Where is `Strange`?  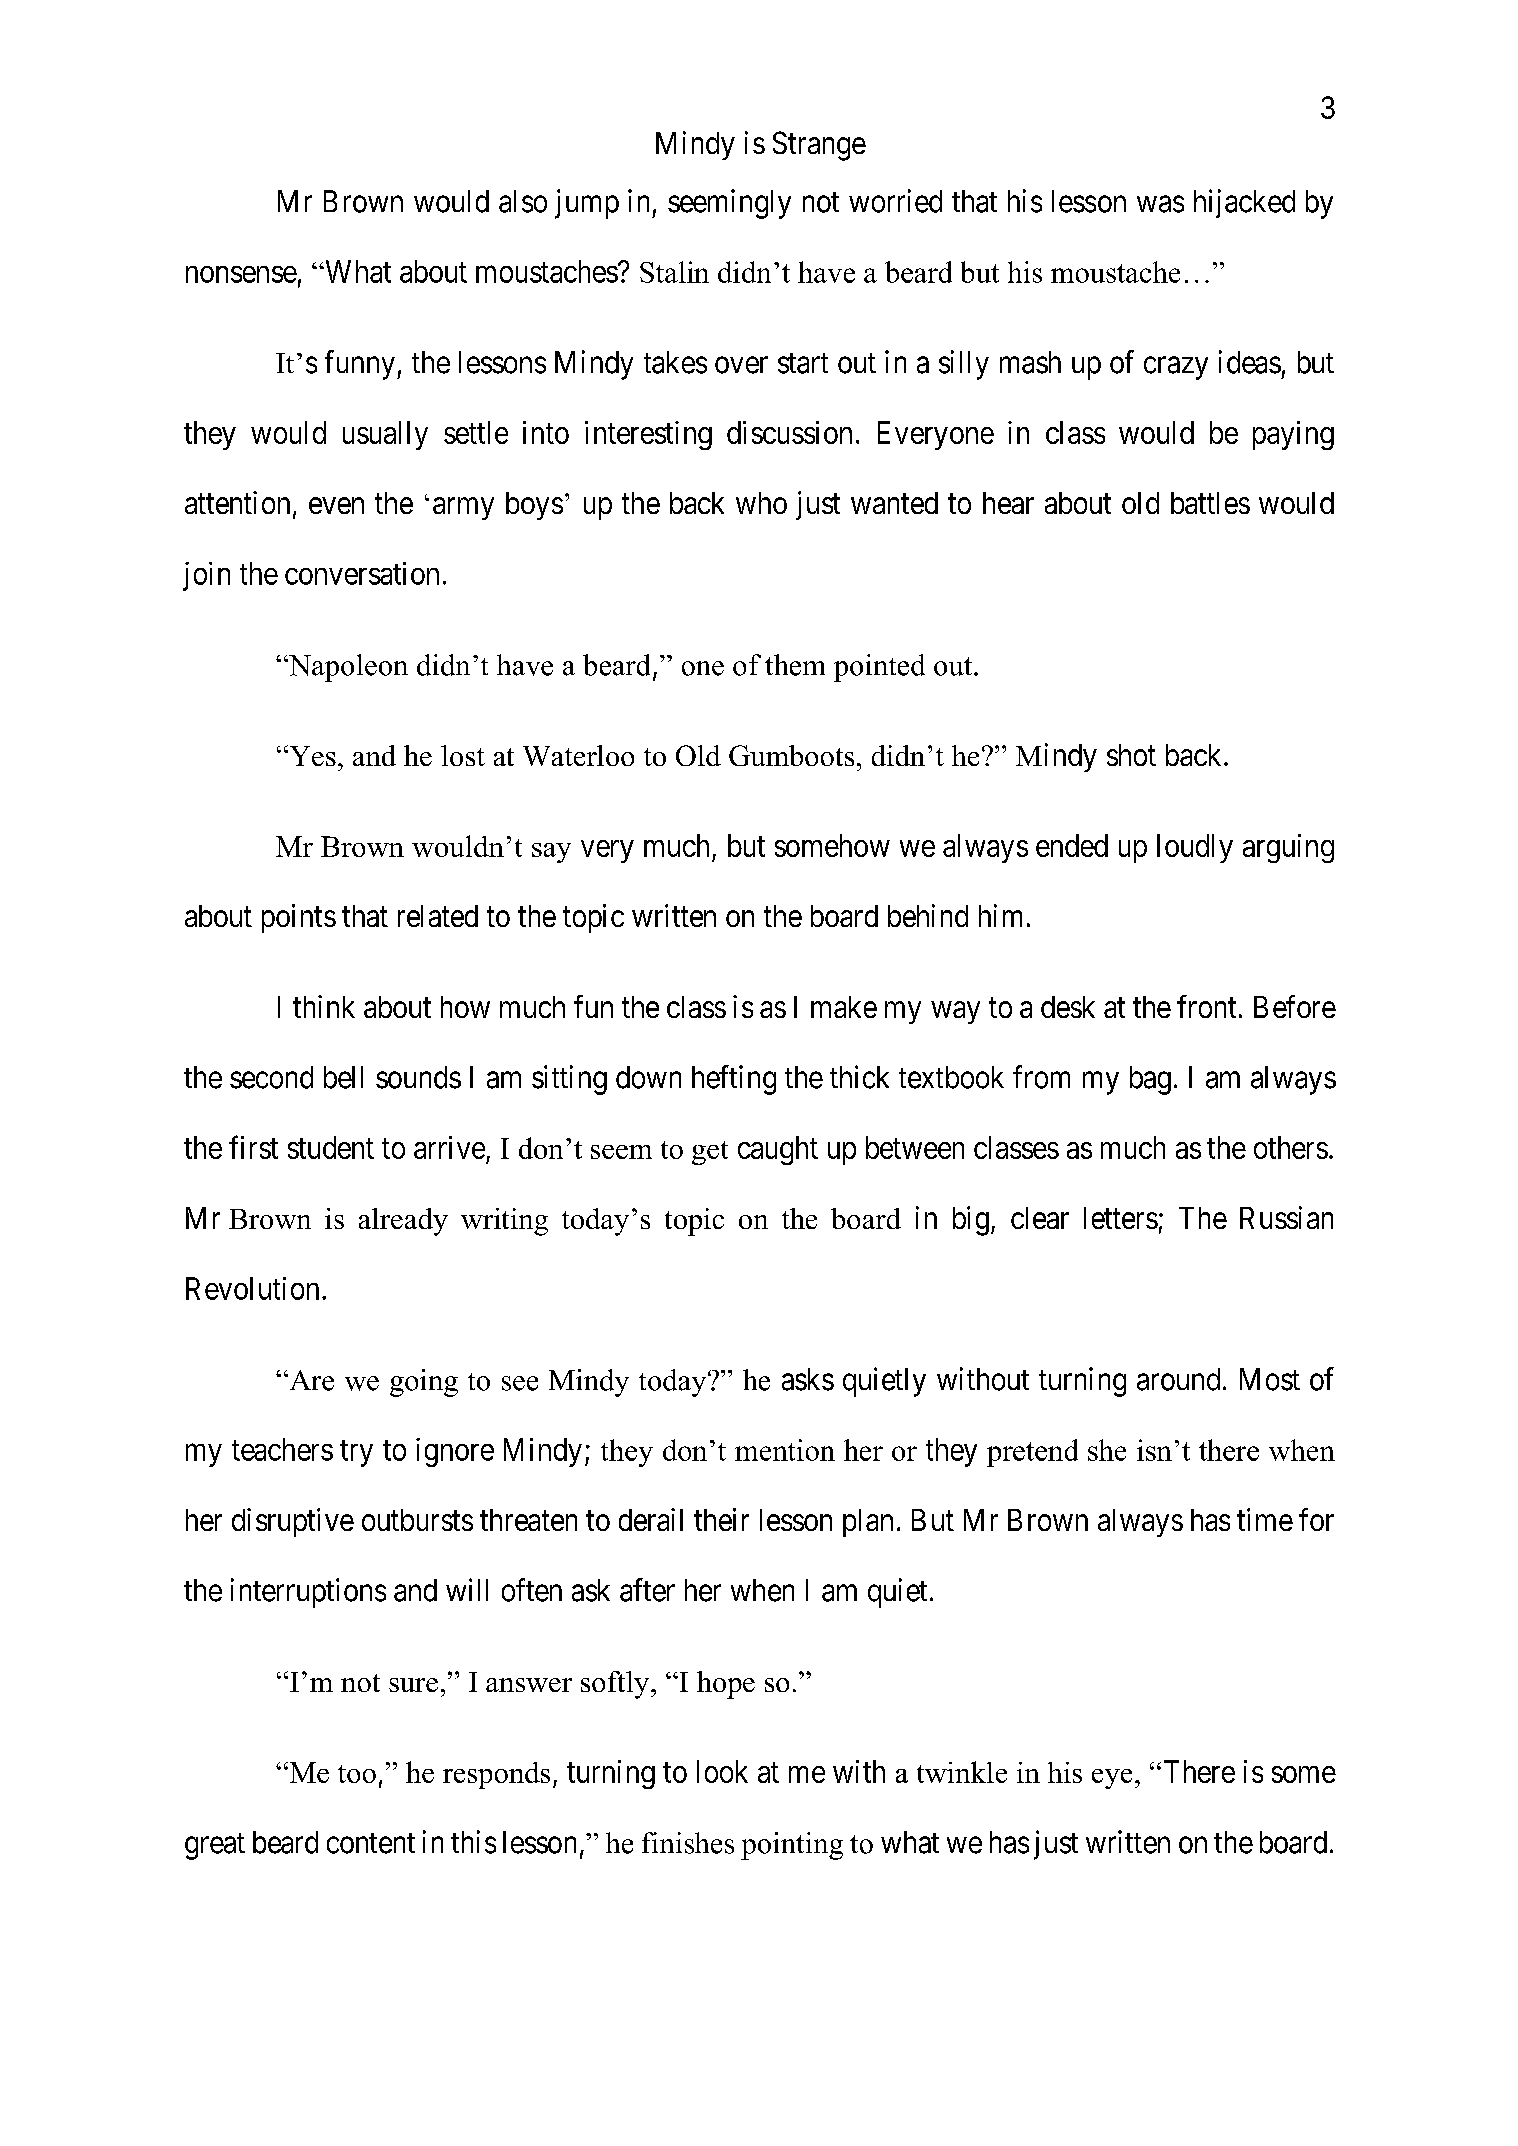 Strange is located at coordinates (819, 146).
